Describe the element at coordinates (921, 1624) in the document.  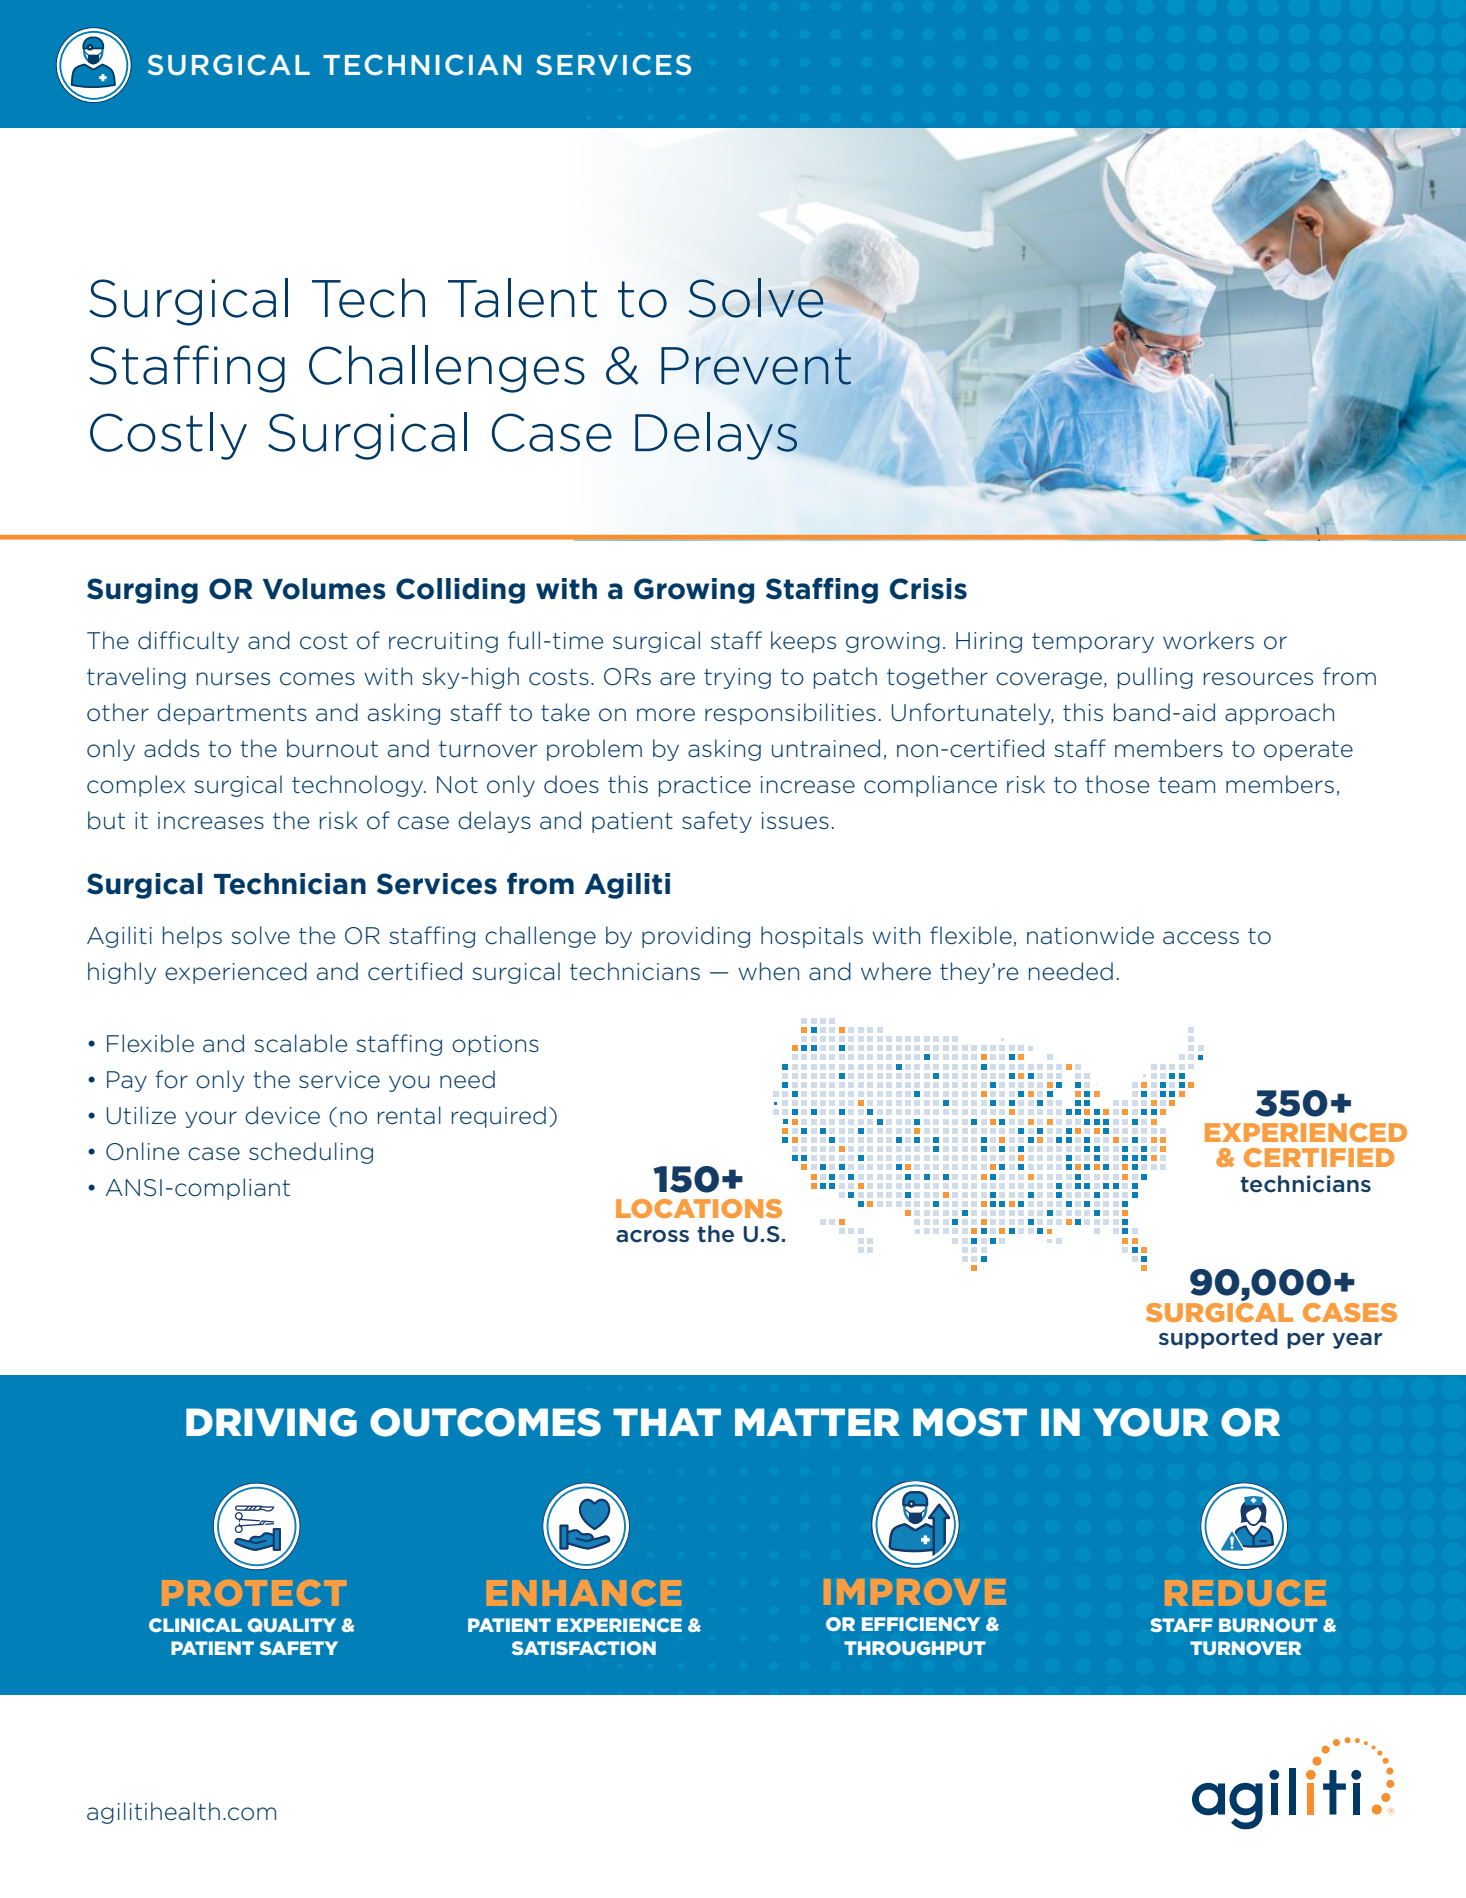
I see `EFFICIENCY` at that location.
